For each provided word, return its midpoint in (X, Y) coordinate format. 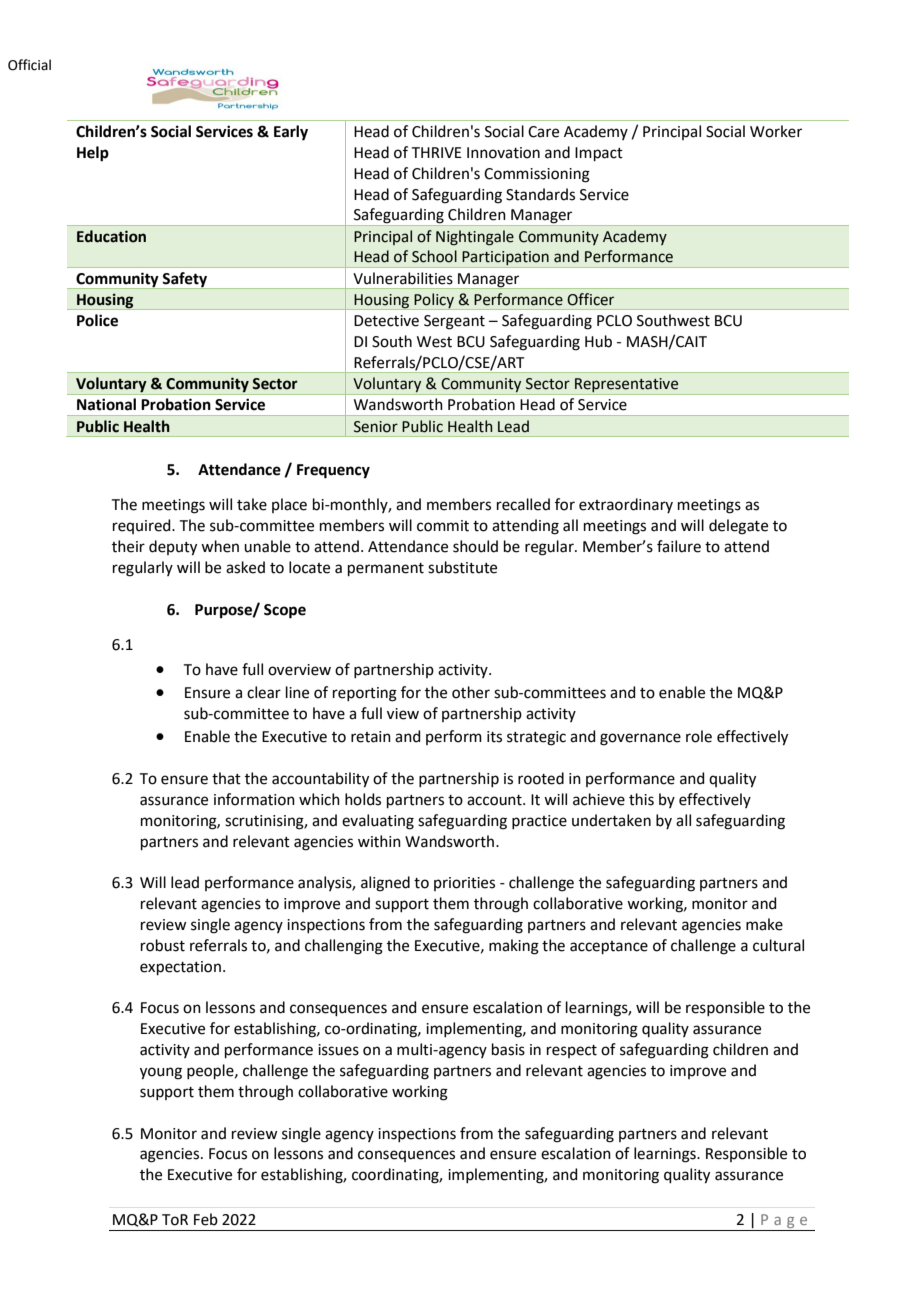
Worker (776, 131)
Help (93, 154)
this (641, 799)
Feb (206, 1219)
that (226, 778)
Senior (376, 427)
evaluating (378, 822)
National (106, 404)
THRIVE (437, 152)
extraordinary (626, 505)
